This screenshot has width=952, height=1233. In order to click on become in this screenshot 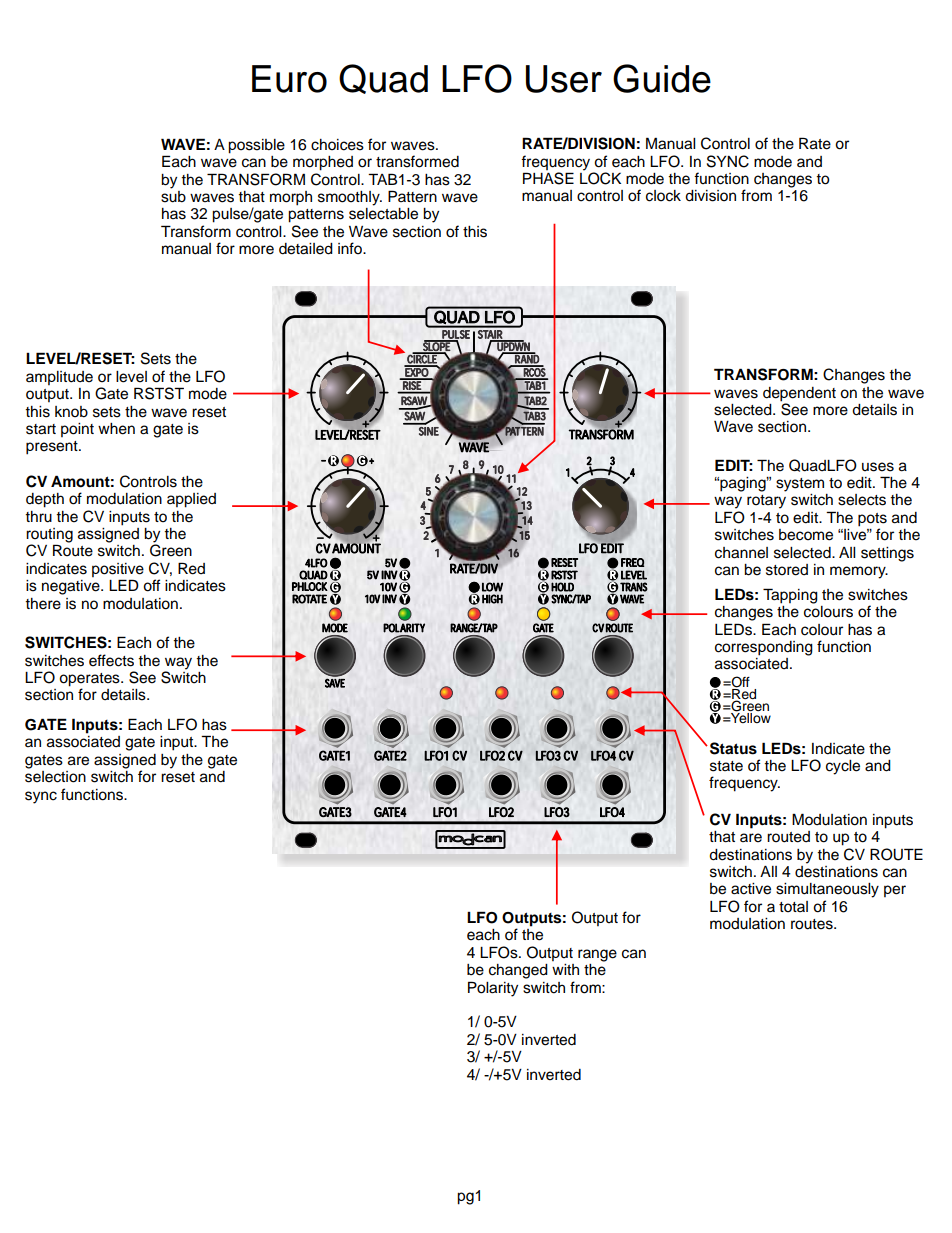, I will do `click(806, 535)`.
